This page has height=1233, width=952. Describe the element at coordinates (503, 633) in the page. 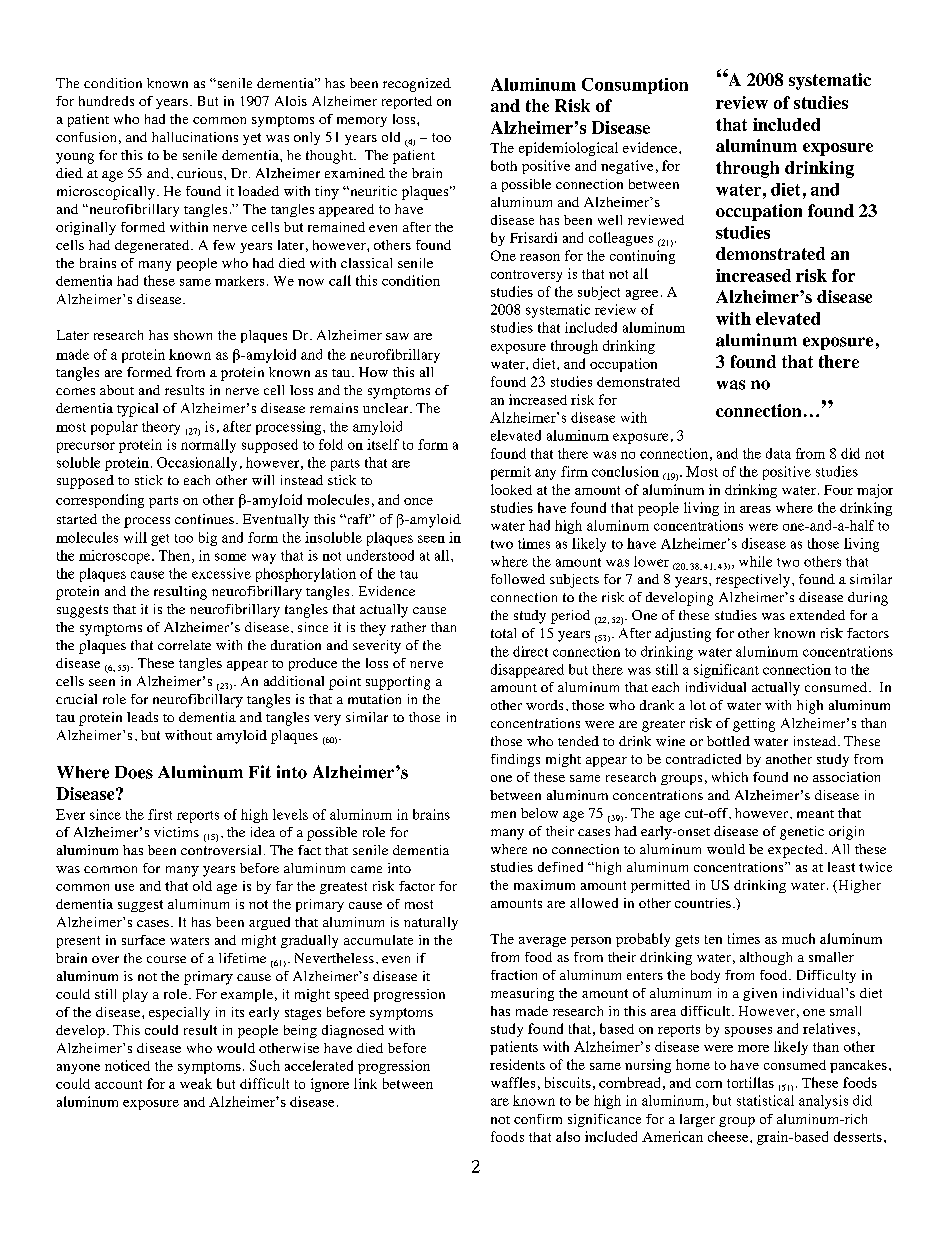

I see `total` at that location.
